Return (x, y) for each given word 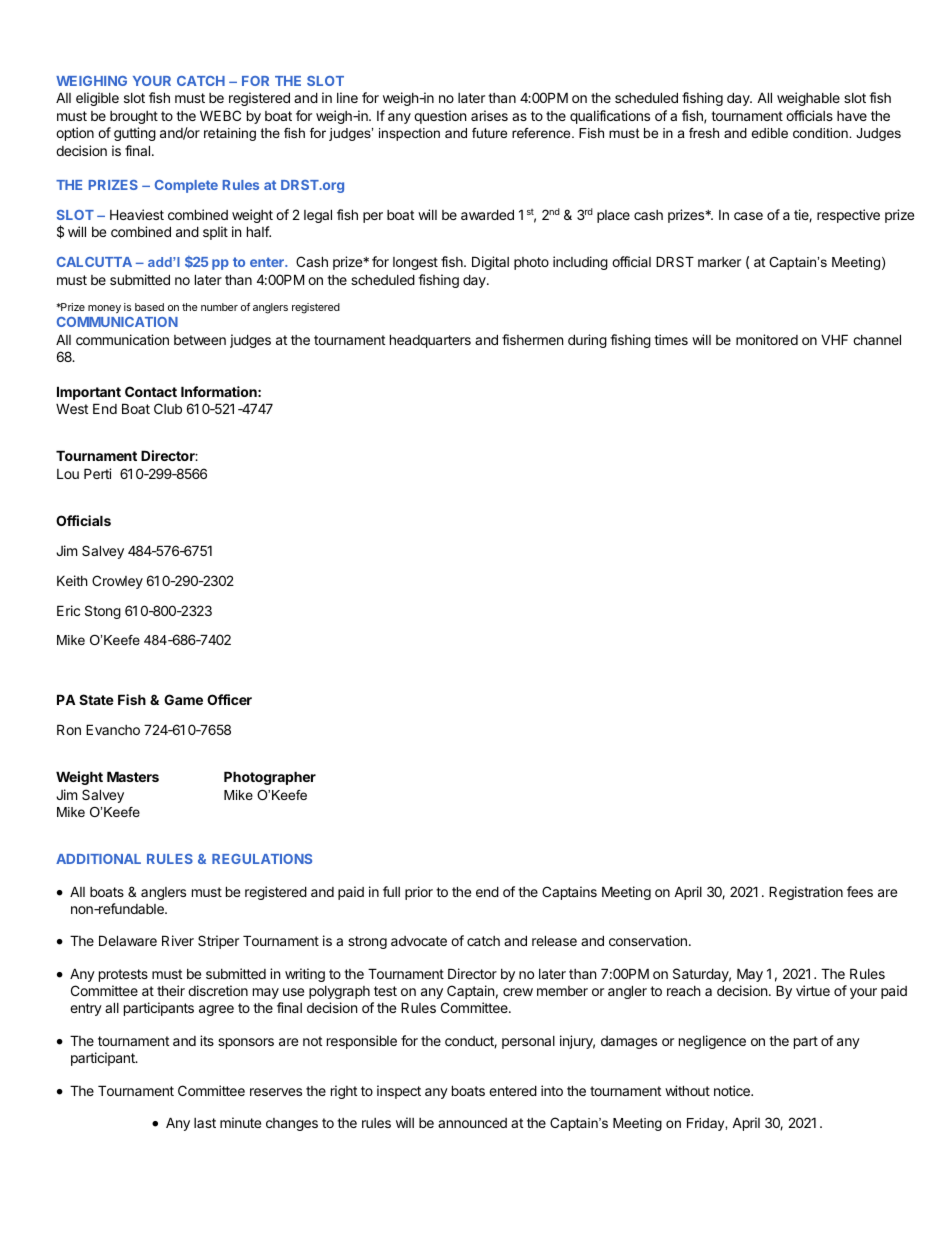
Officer (229, 699)
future (489, 133)
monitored (767, 339)
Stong (103, 612)
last (205, 1123)
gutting (135, 134)
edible (769, 133)
